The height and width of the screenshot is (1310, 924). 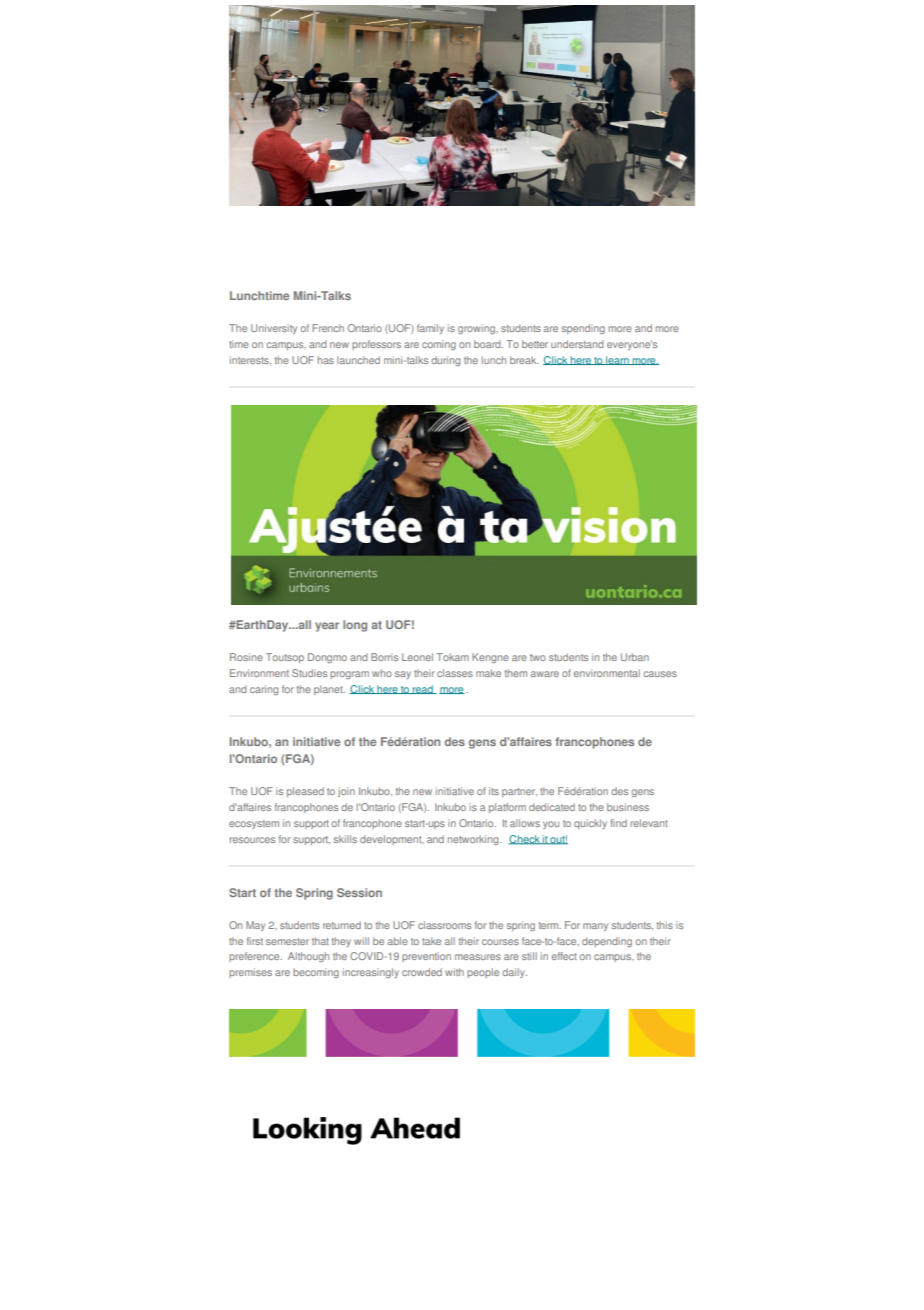 What do you see at coordinates (308, 957) in the screenshot?
I see `Although` at bounding box center [308, 957].
